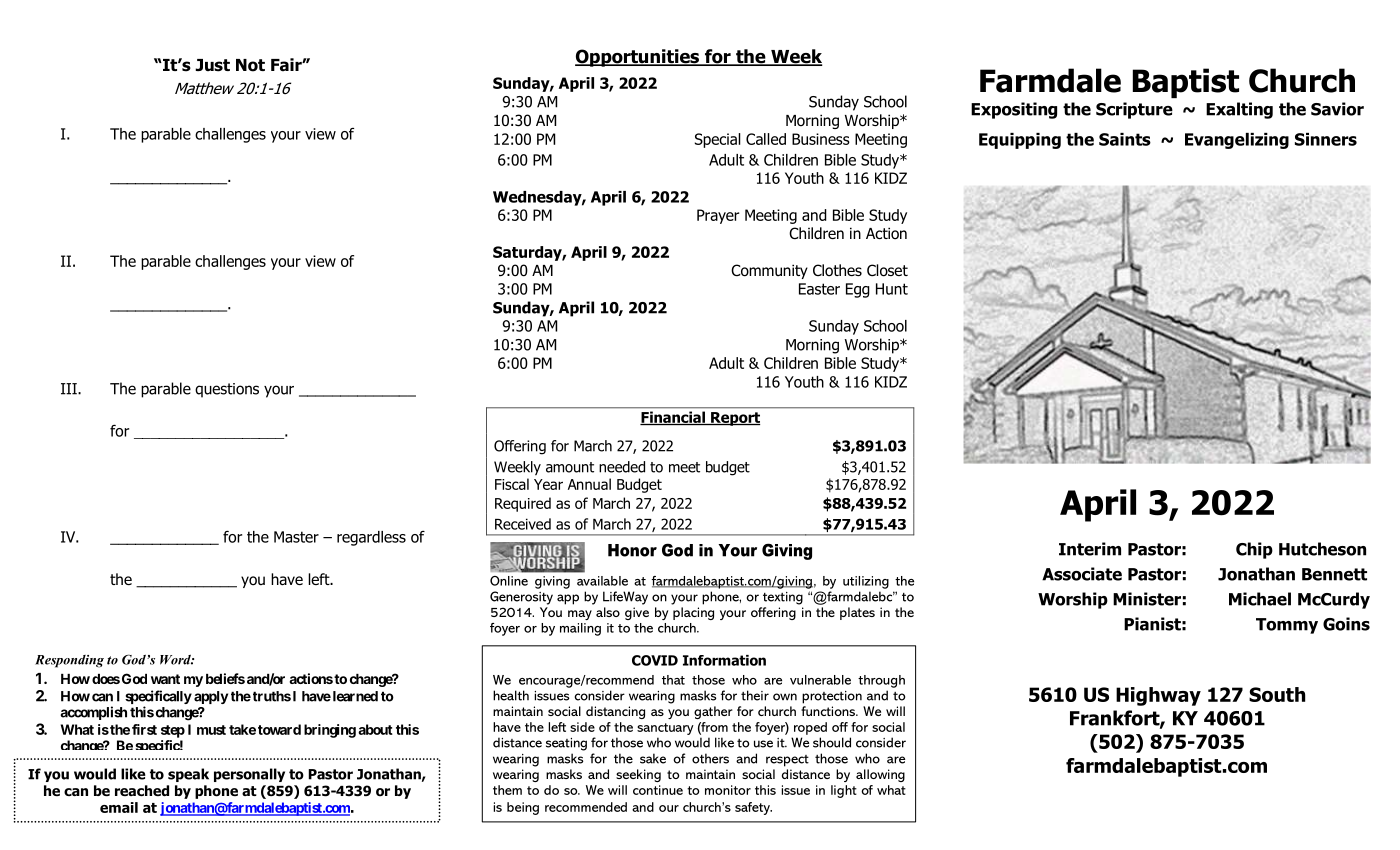 Image resolution: width=1400 pixels, height=850 pixels. What do you see at coordinates (1287, 626) in the image?
I see `Tommy` at bounding box center [1287, 626].
